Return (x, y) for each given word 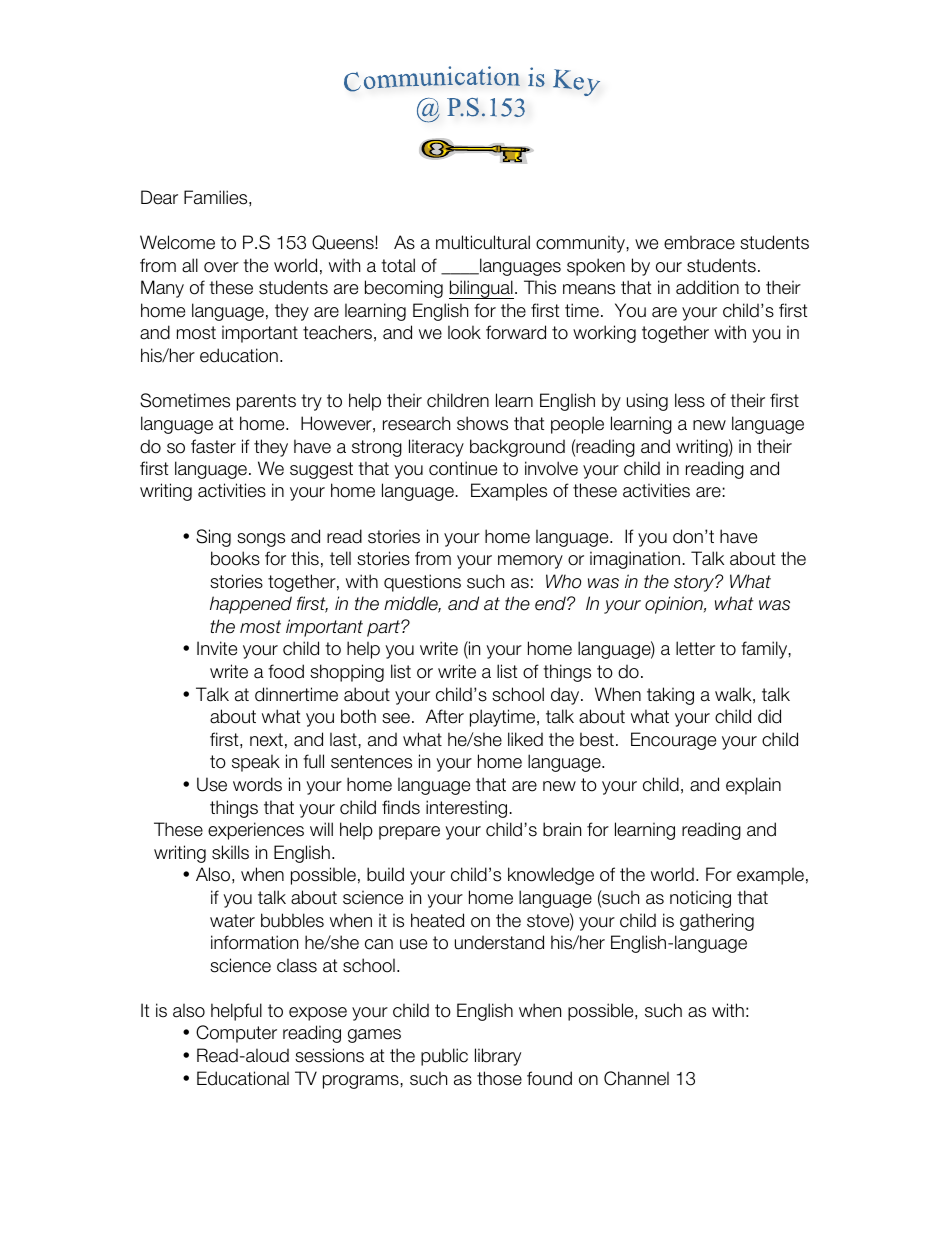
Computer (236, 1034)
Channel (636, 1078)
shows (482, 423)
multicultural (483, 242)
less (690, 400)
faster (213, 446)
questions (422, 583)
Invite (217, 648)
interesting (466, 809)
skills (230, 852)
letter (695, 648)
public (444, 1057)
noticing (700, 899)
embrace (699, 242)
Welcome (177, 242)
